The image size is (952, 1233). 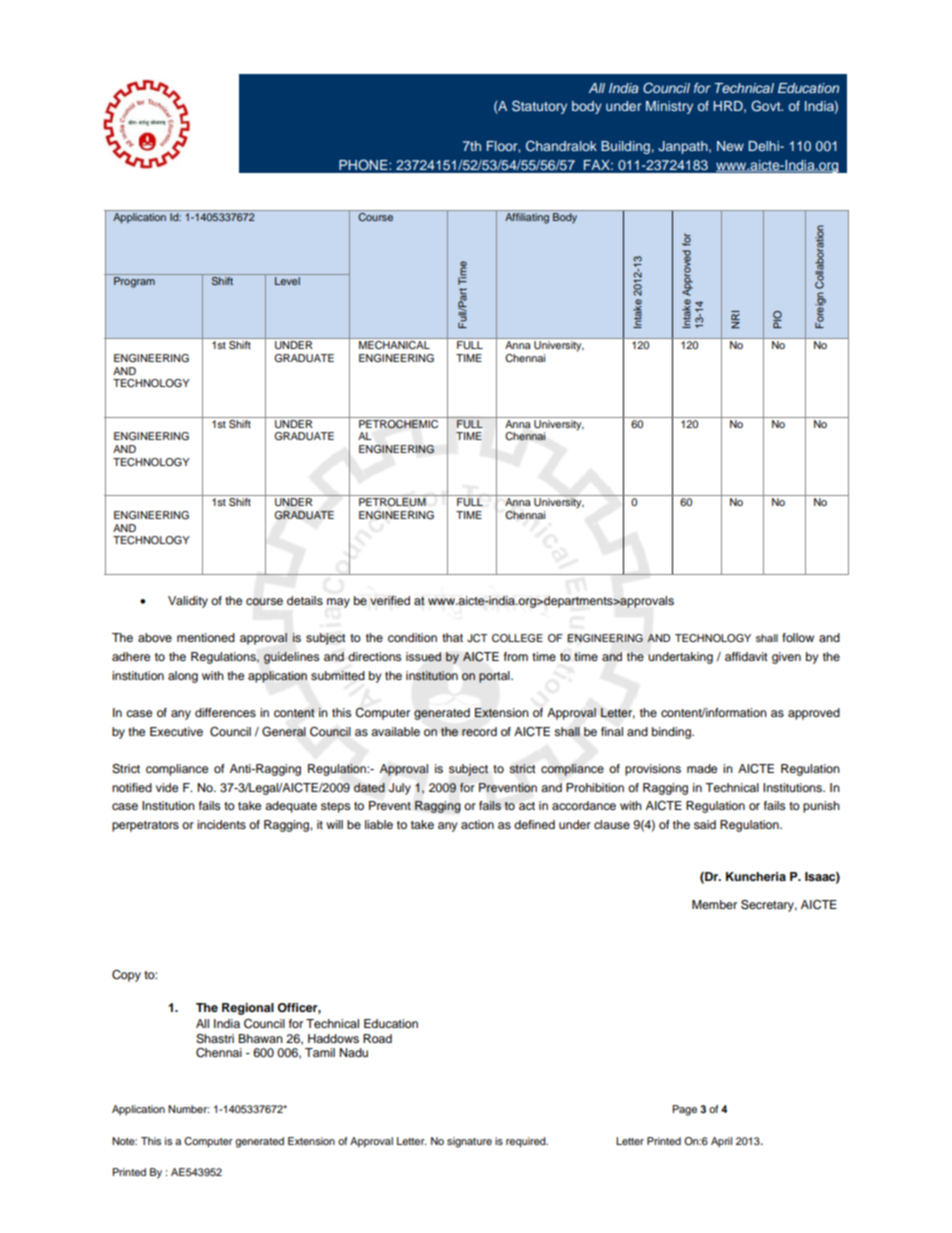 What do you see at coordinates (287, 281) in the screenshot?
I see `Level` at bounding box center [287, 281].
